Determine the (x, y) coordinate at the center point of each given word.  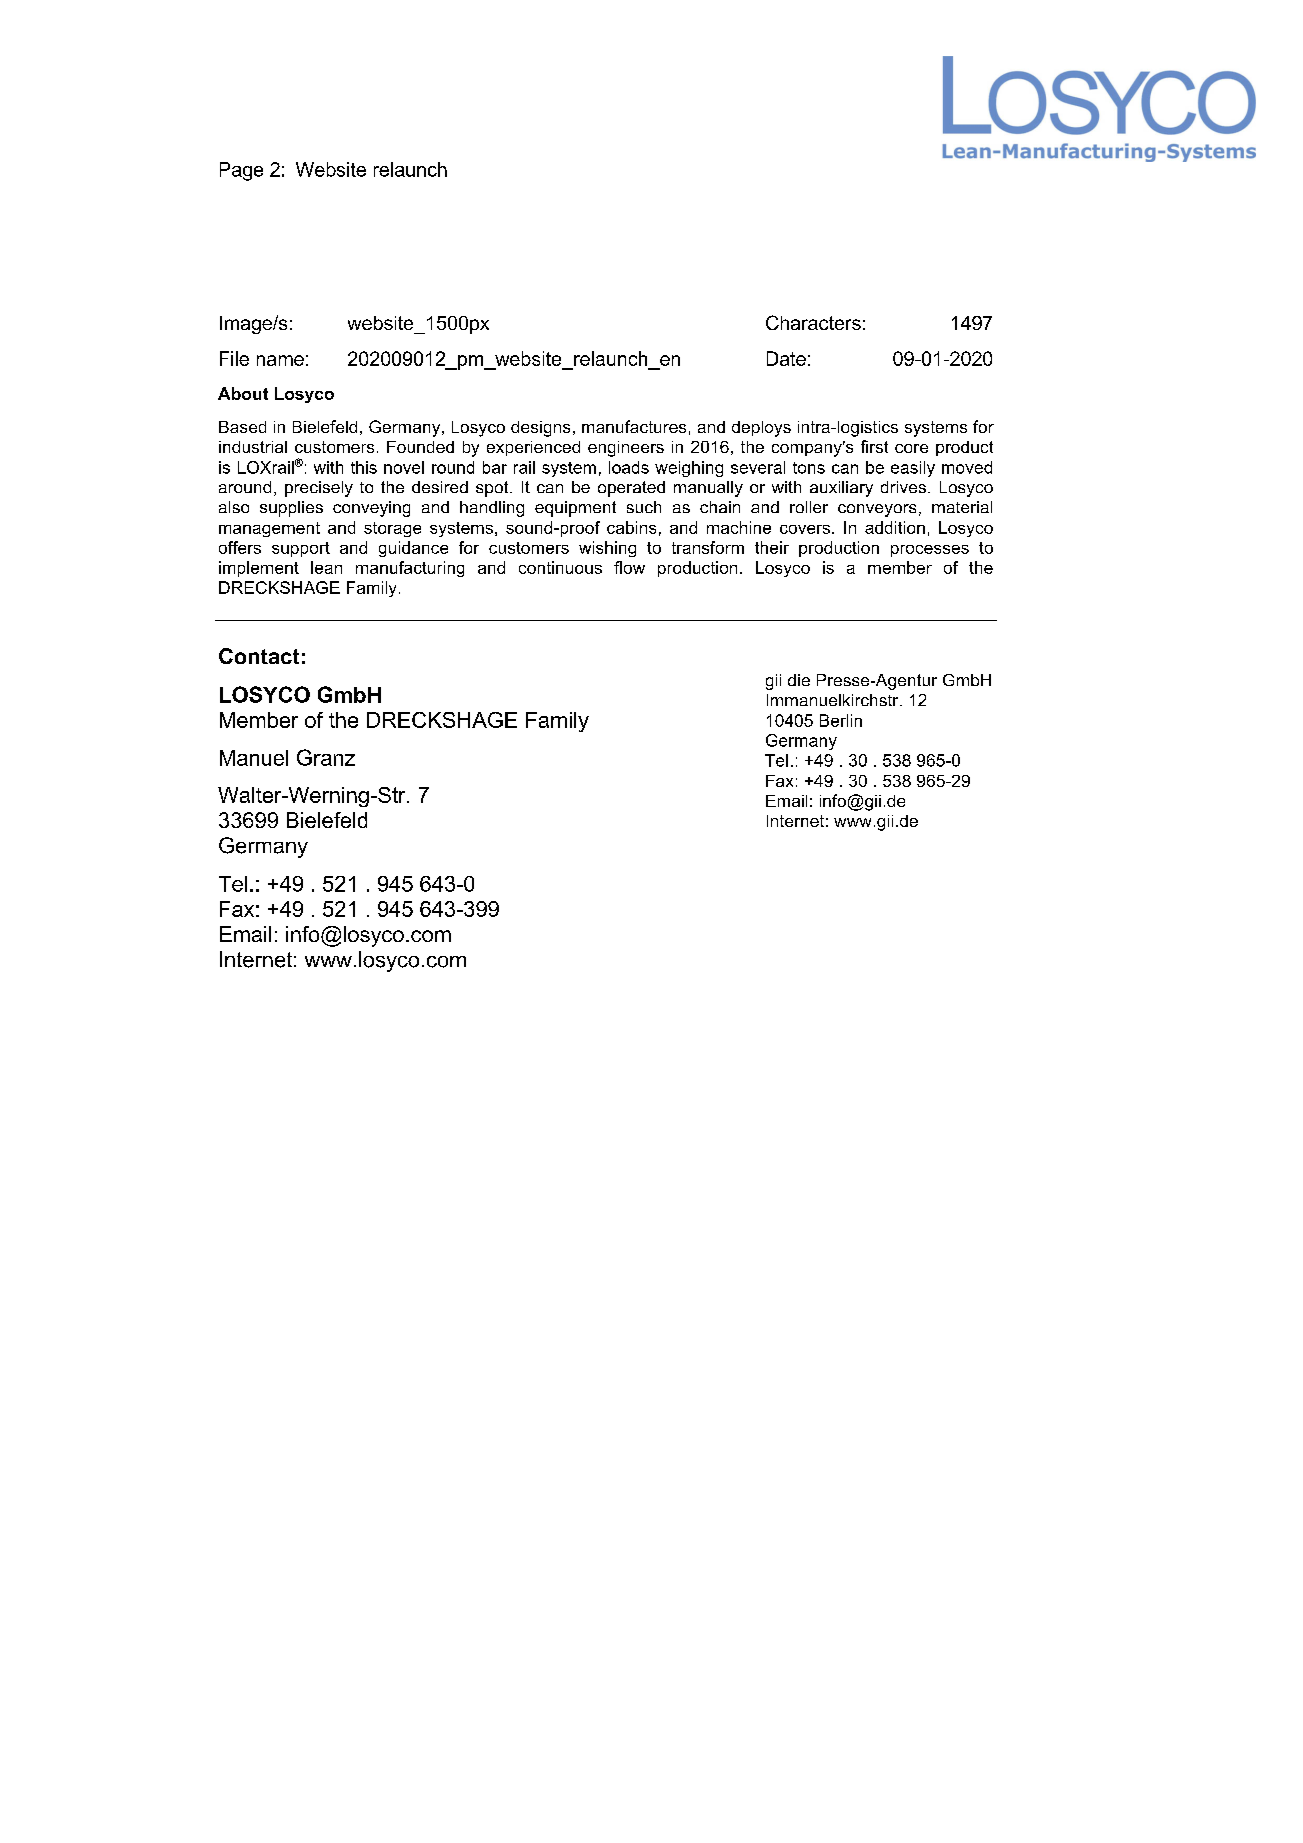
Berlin (841, 720)
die (799, 680)
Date (786, 358)
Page (241, 171)
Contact (259, 656)
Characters (813, 322)
